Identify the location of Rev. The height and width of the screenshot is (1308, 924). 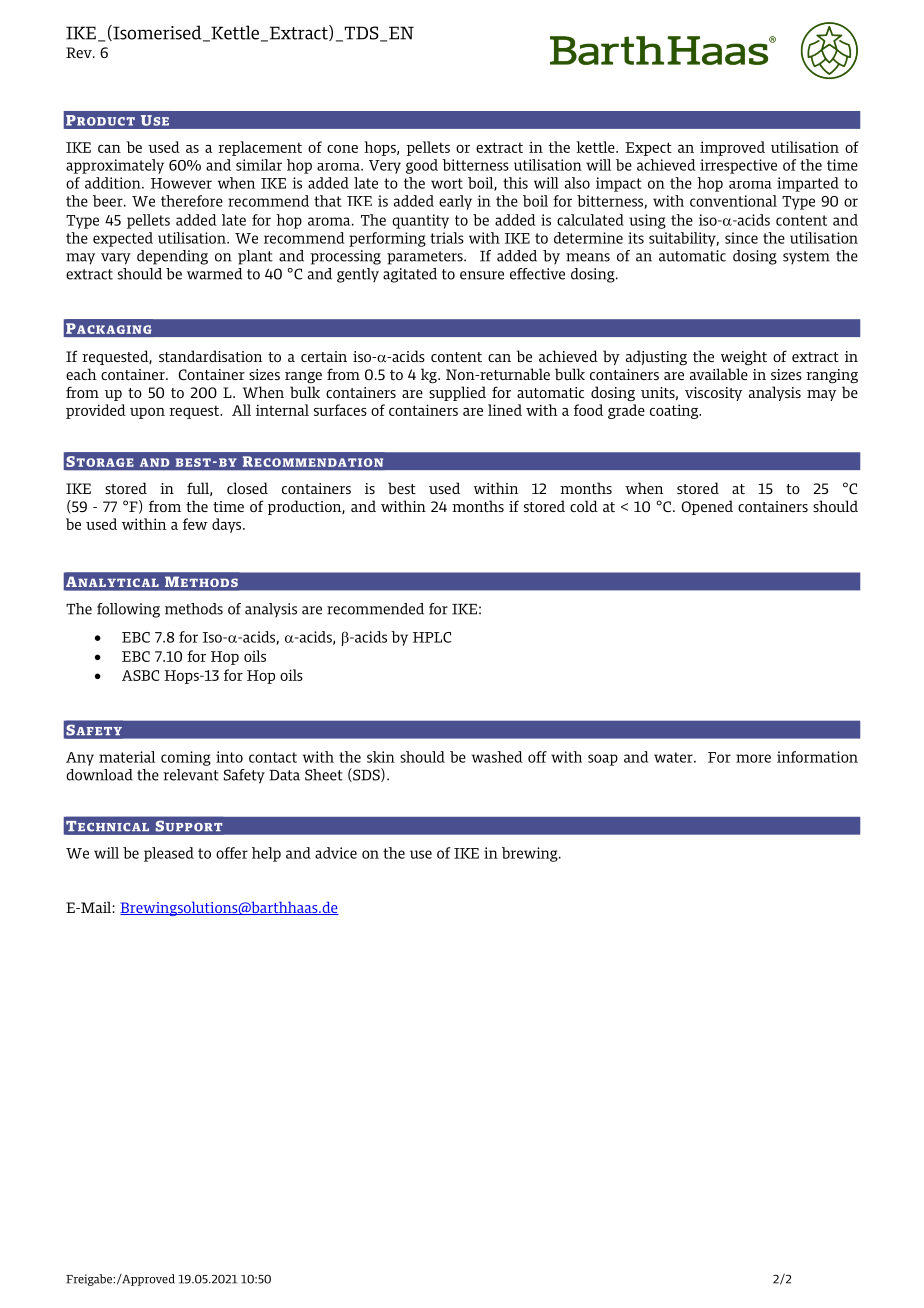
(80, 52).
